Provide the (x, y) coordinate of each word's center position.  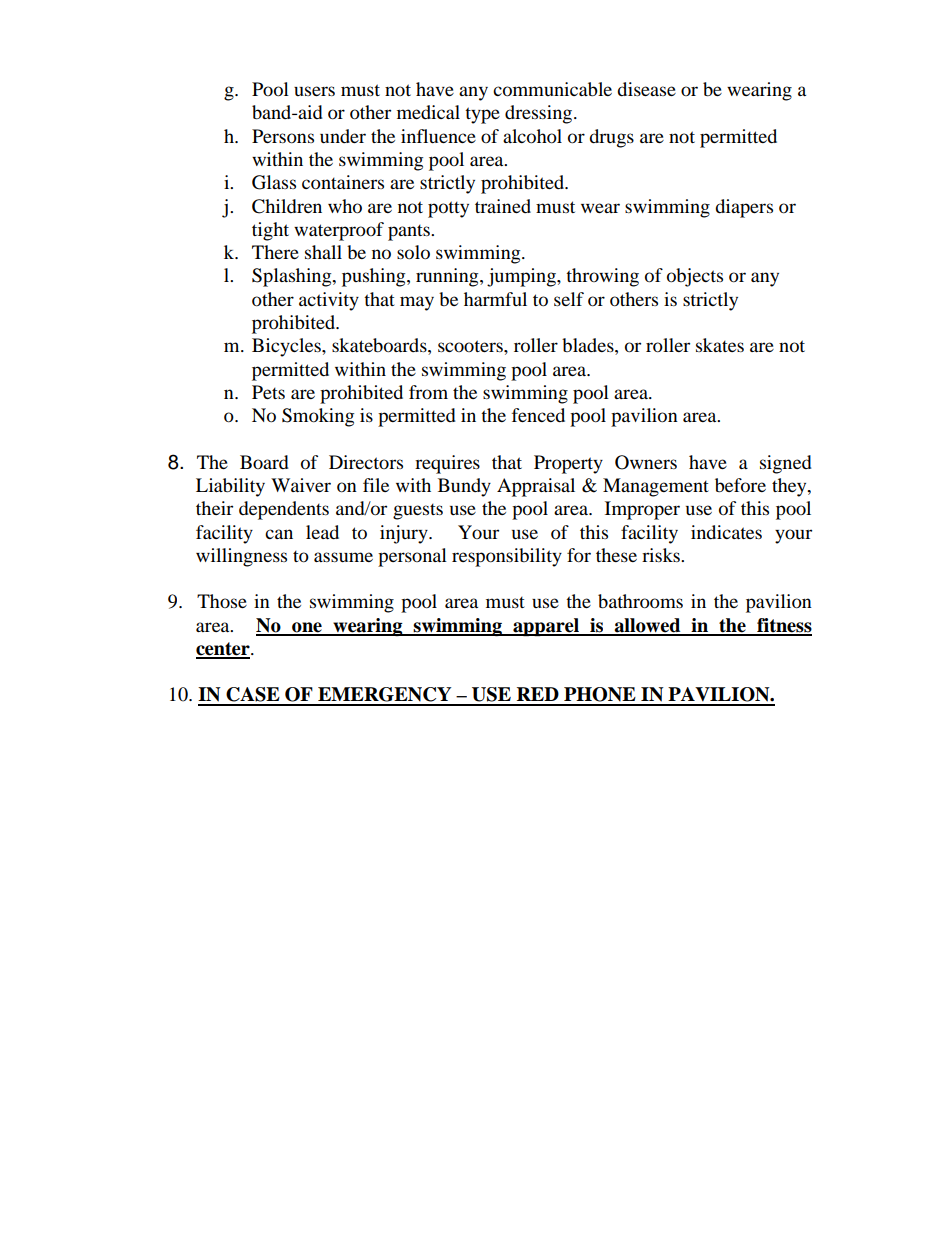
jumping (522, 277)
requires (447, 464)
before (740, 485)
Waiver (301, 485)
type (482, 115)
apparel (546, 627)
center (224, 650)
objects (695, 277)
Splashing (293, 277)
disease (646, 89)
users (314, 91)
